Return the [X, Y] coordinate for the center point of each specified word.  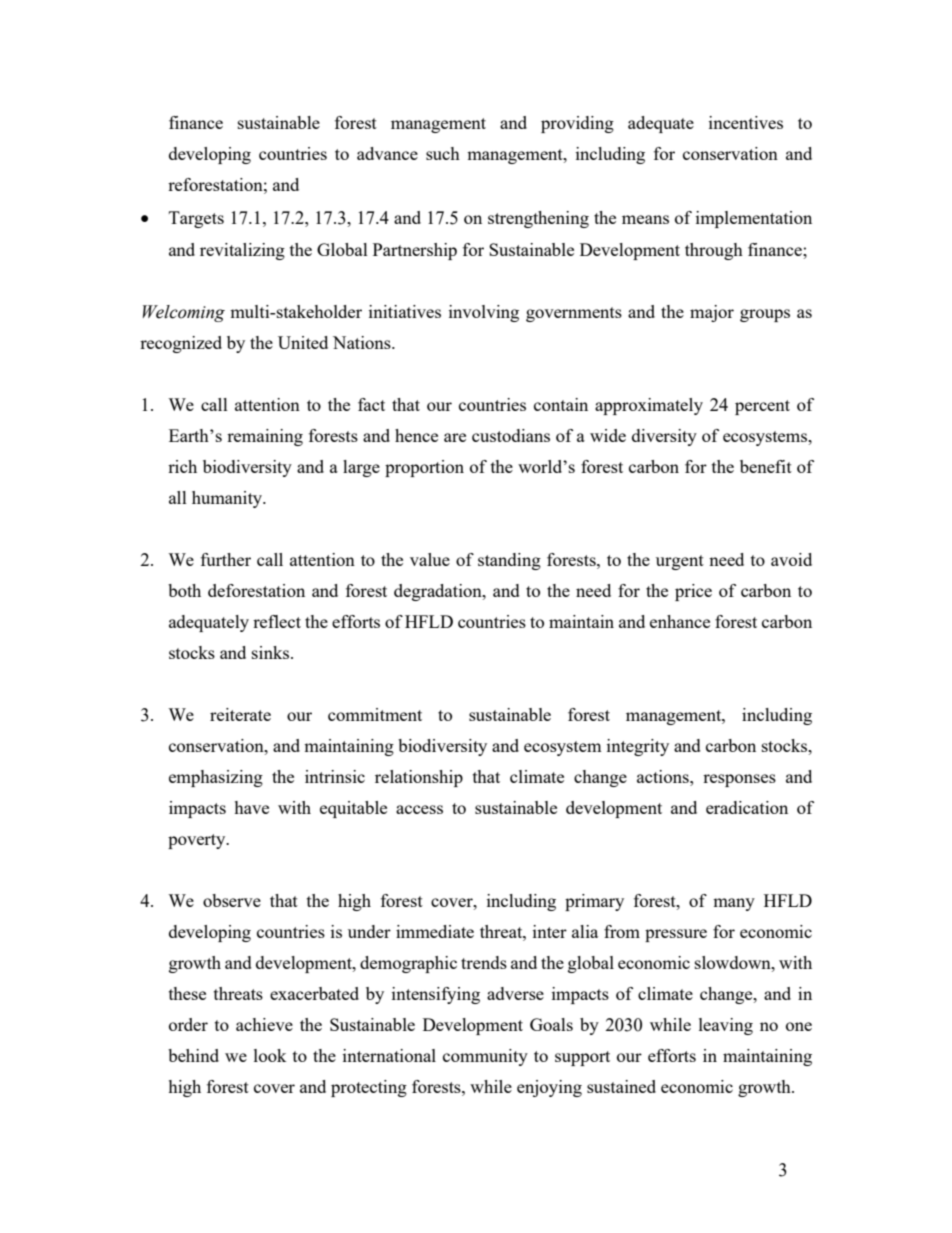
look [270, 1055]
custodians [511, 435]
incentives [746, 122]
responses [739, 780]
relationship [419, 778]
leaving [726, 1026]
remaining [265, 437]
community [485, 1057]
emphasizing [216, 778]
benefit [766, 466]
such [443, 153]
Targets [196, 219]
